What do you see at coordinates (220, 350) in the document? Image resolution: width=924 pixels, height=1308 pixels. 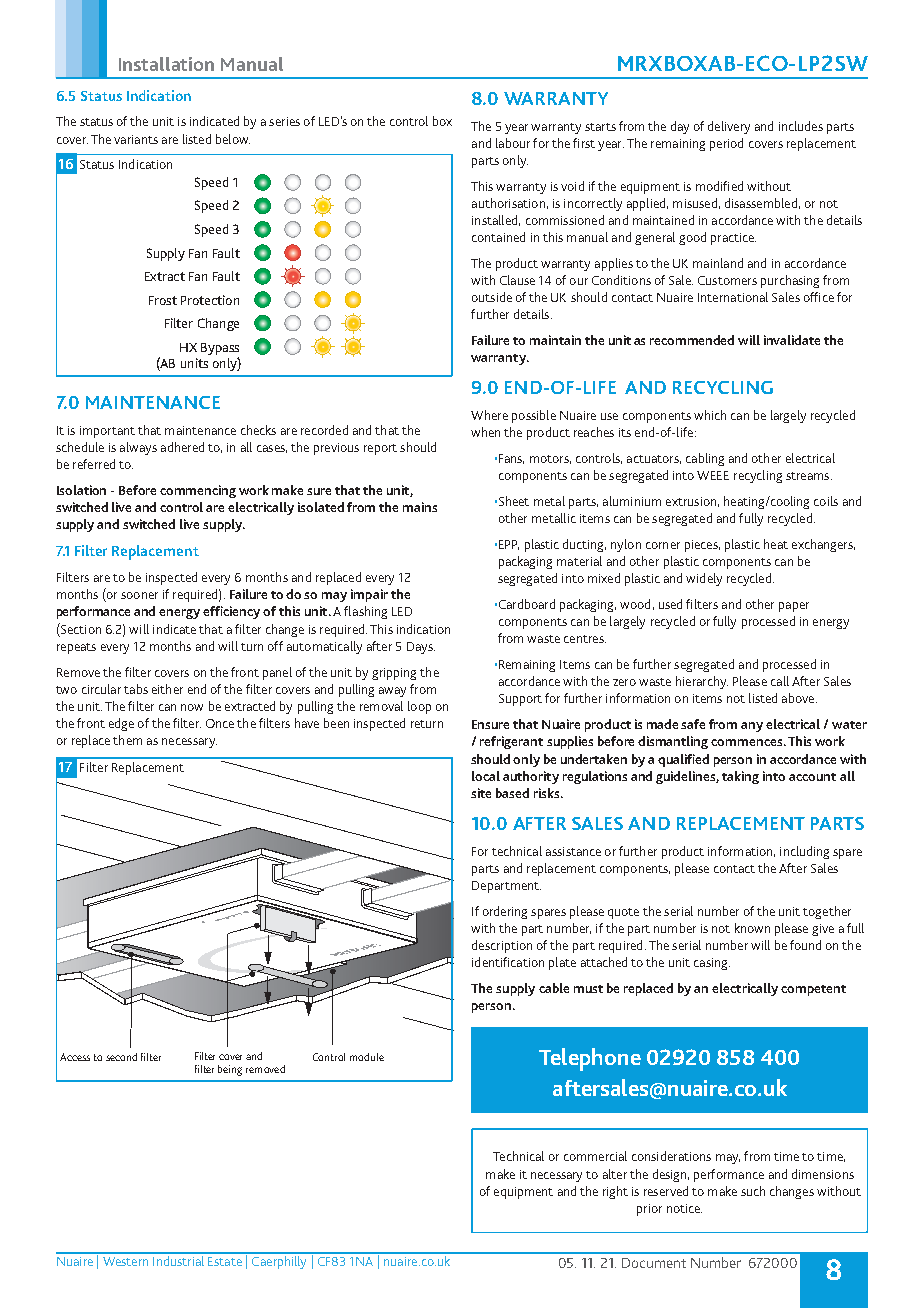 I see `Bypass` at bounding box center [220, 350].
